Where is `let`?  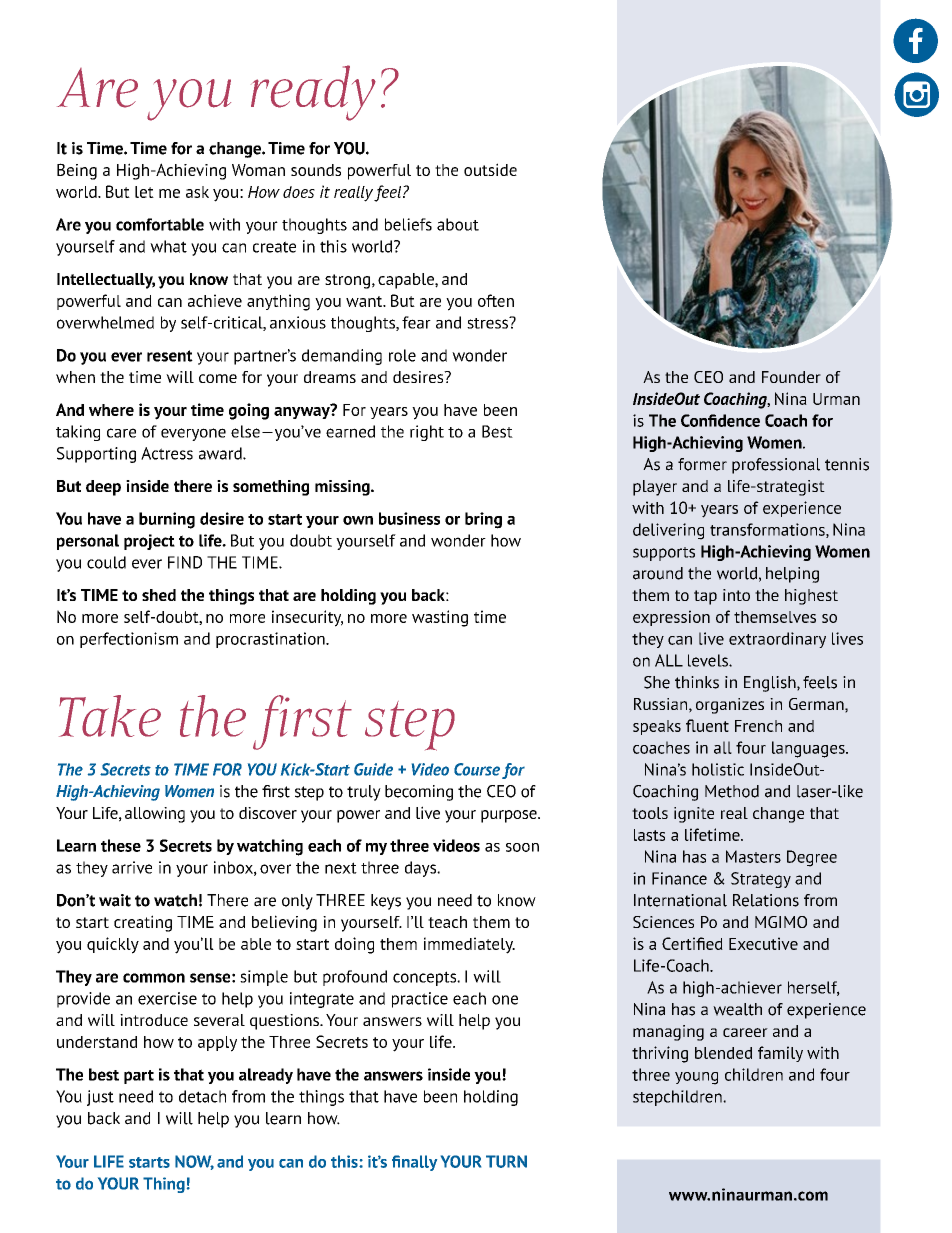
let is located at coordinates (144, 192).
